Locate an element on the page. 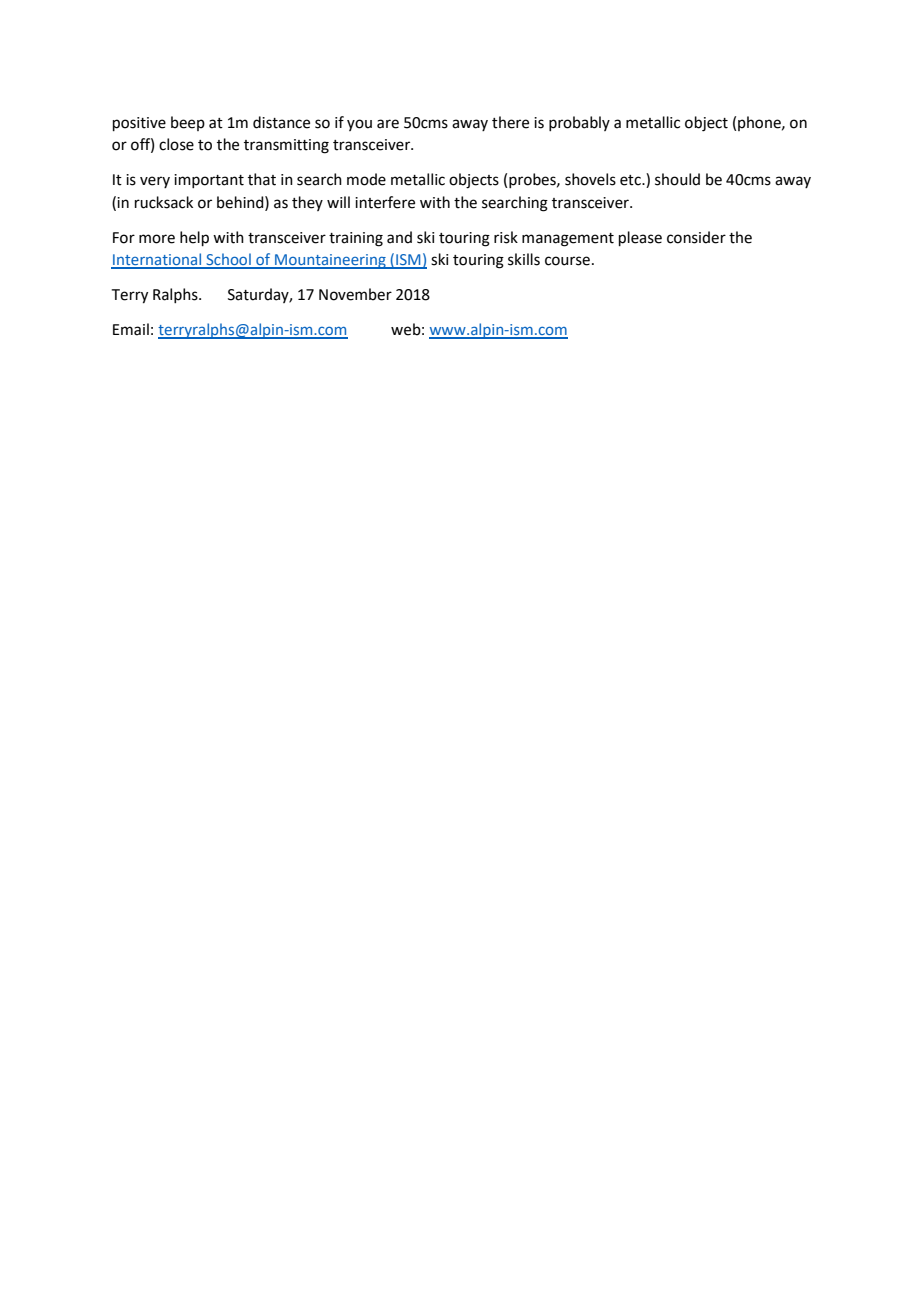 This image has width=924, height=1308. should is located at coordinates (677, 179).
